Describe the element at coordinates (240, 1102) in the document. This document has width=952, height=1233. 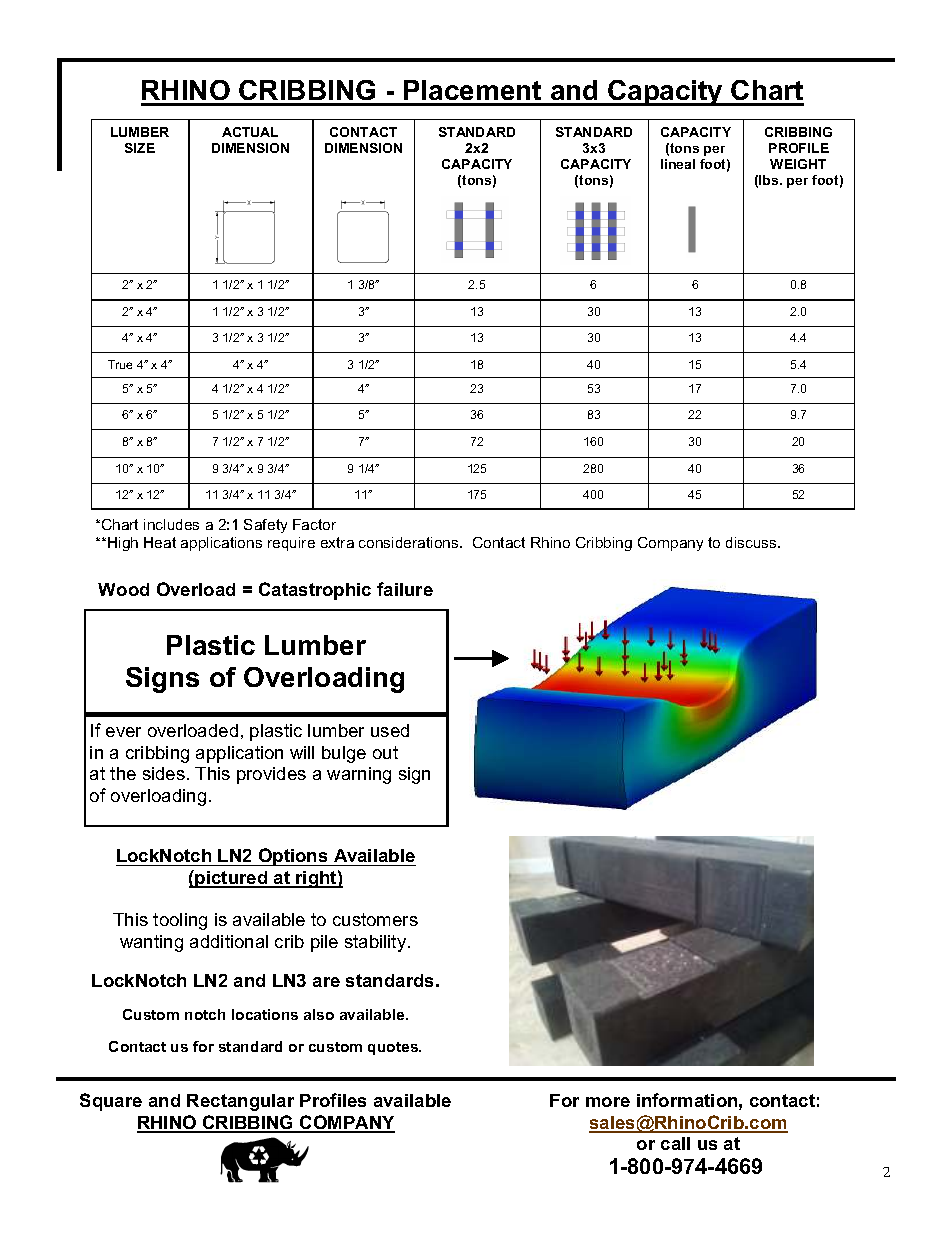
I see `Rectangular` at that location.
